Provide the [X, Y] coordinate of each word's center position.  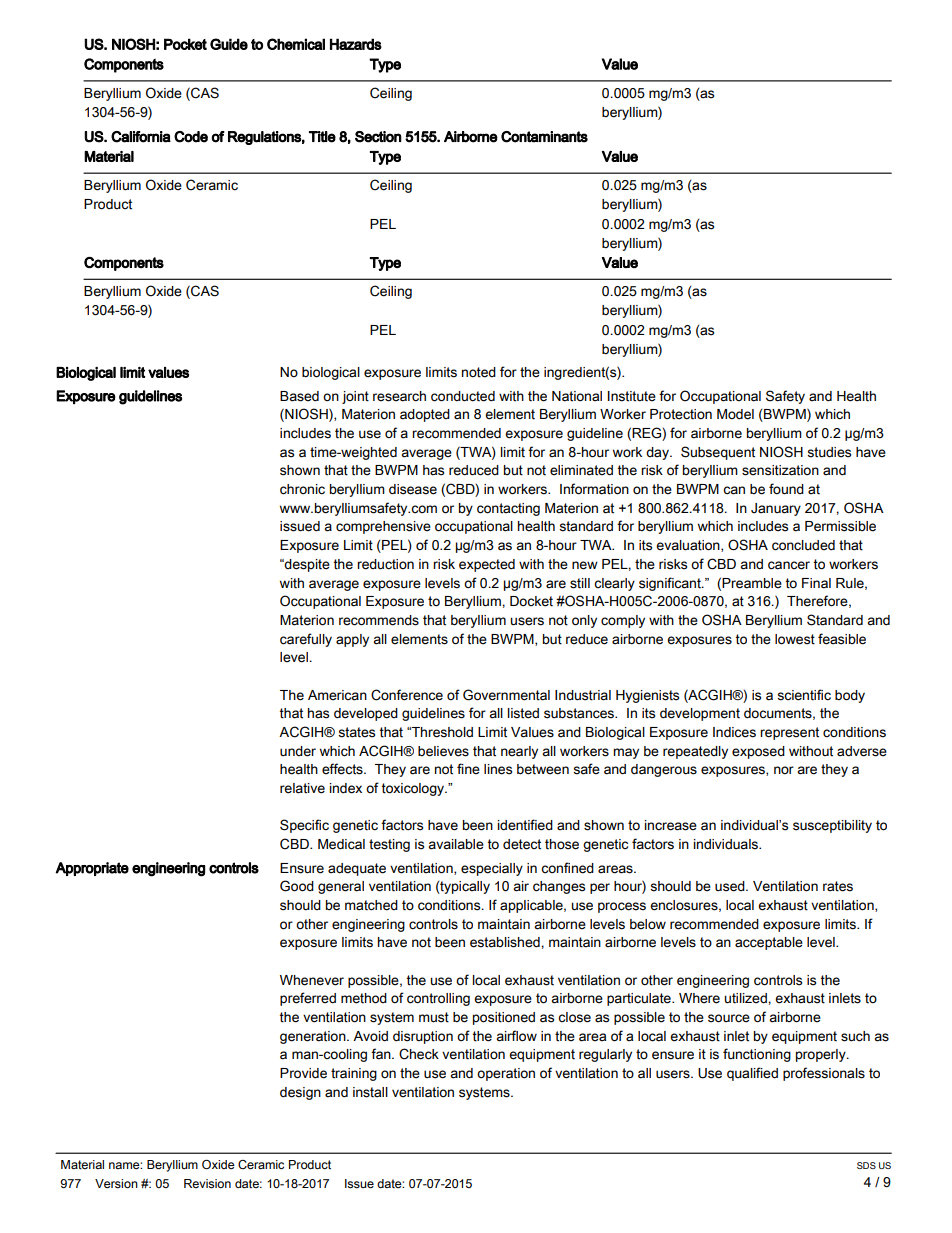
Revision [207, 1184]
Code [191, 137]
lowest [795, 639]
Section [378, 137]
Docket [531, 601]
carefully [306, 640]
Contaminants [544, 137]
